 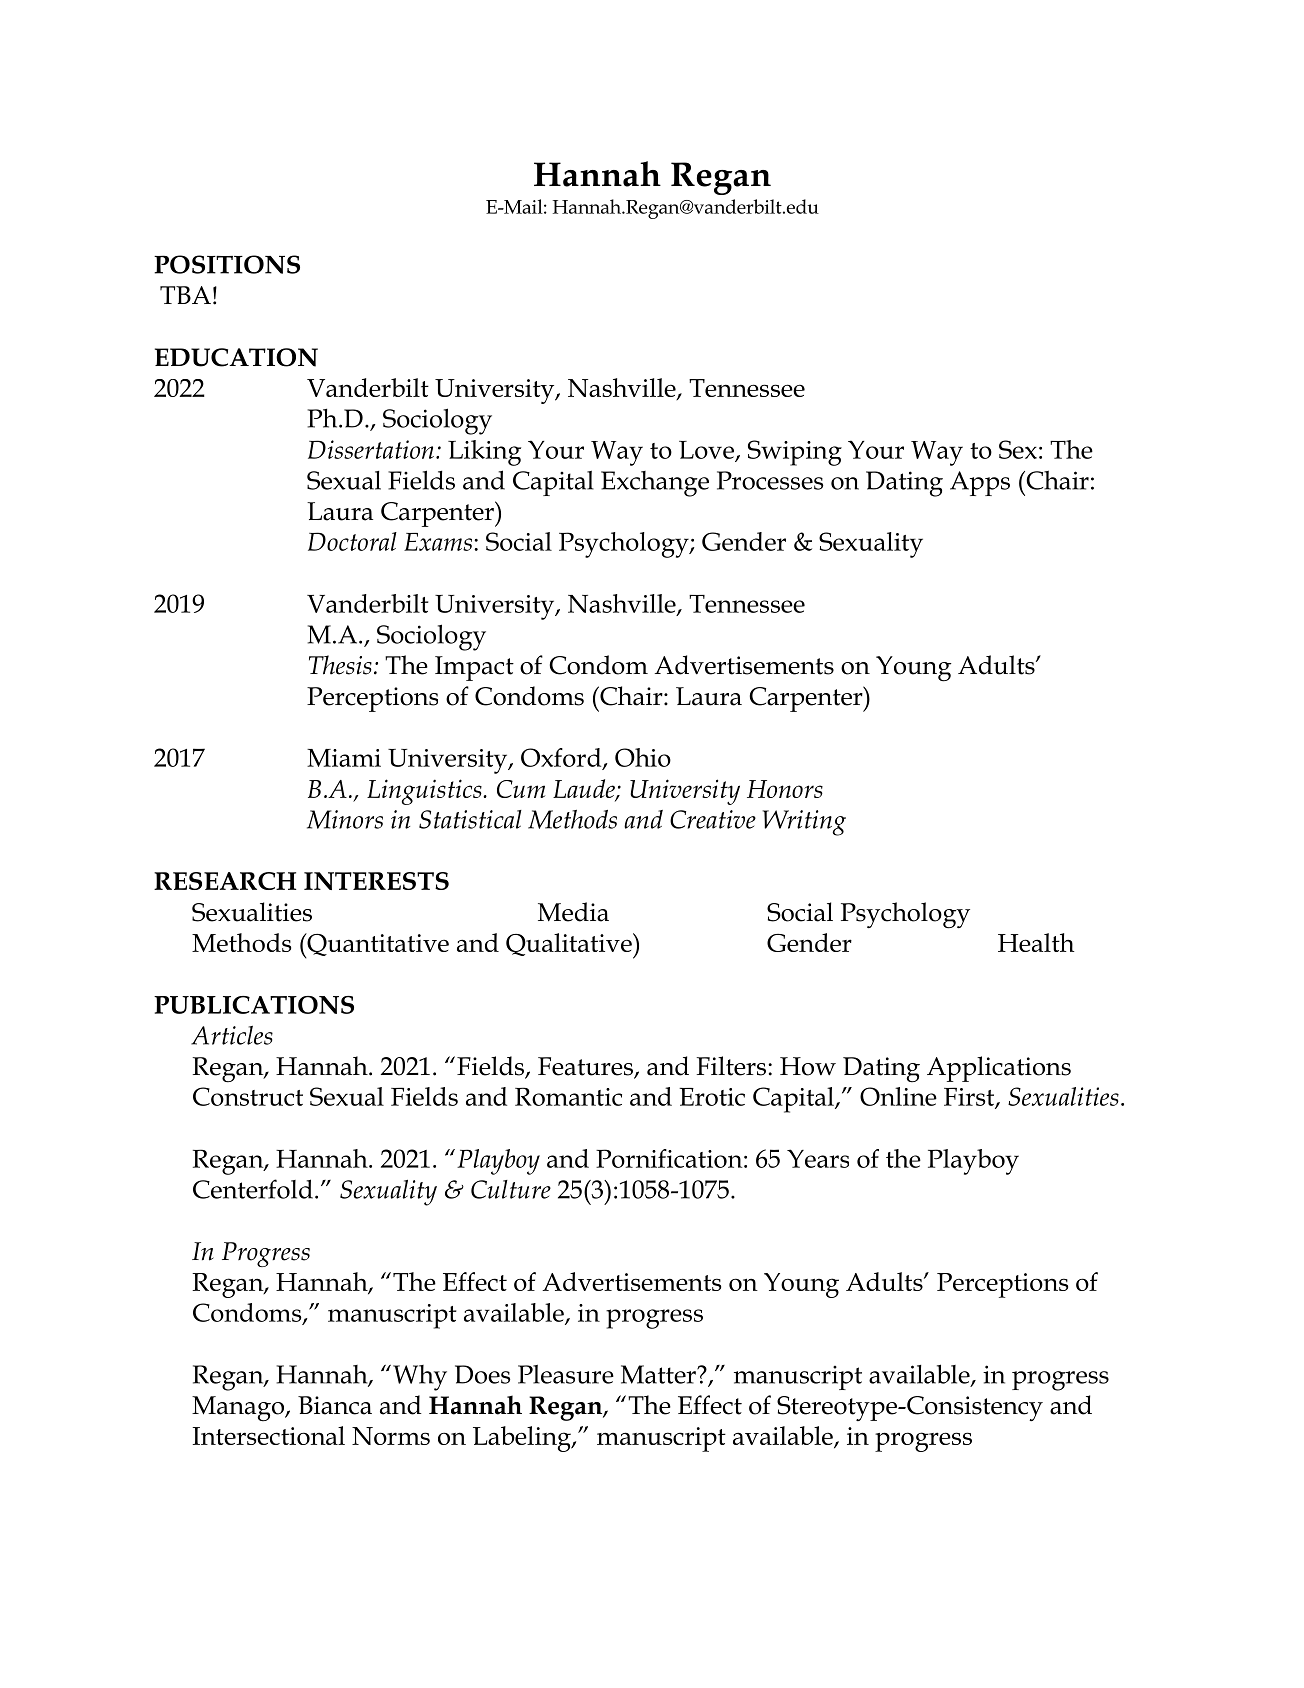 I want to click on Swiping, so click(x=795, y=453).
